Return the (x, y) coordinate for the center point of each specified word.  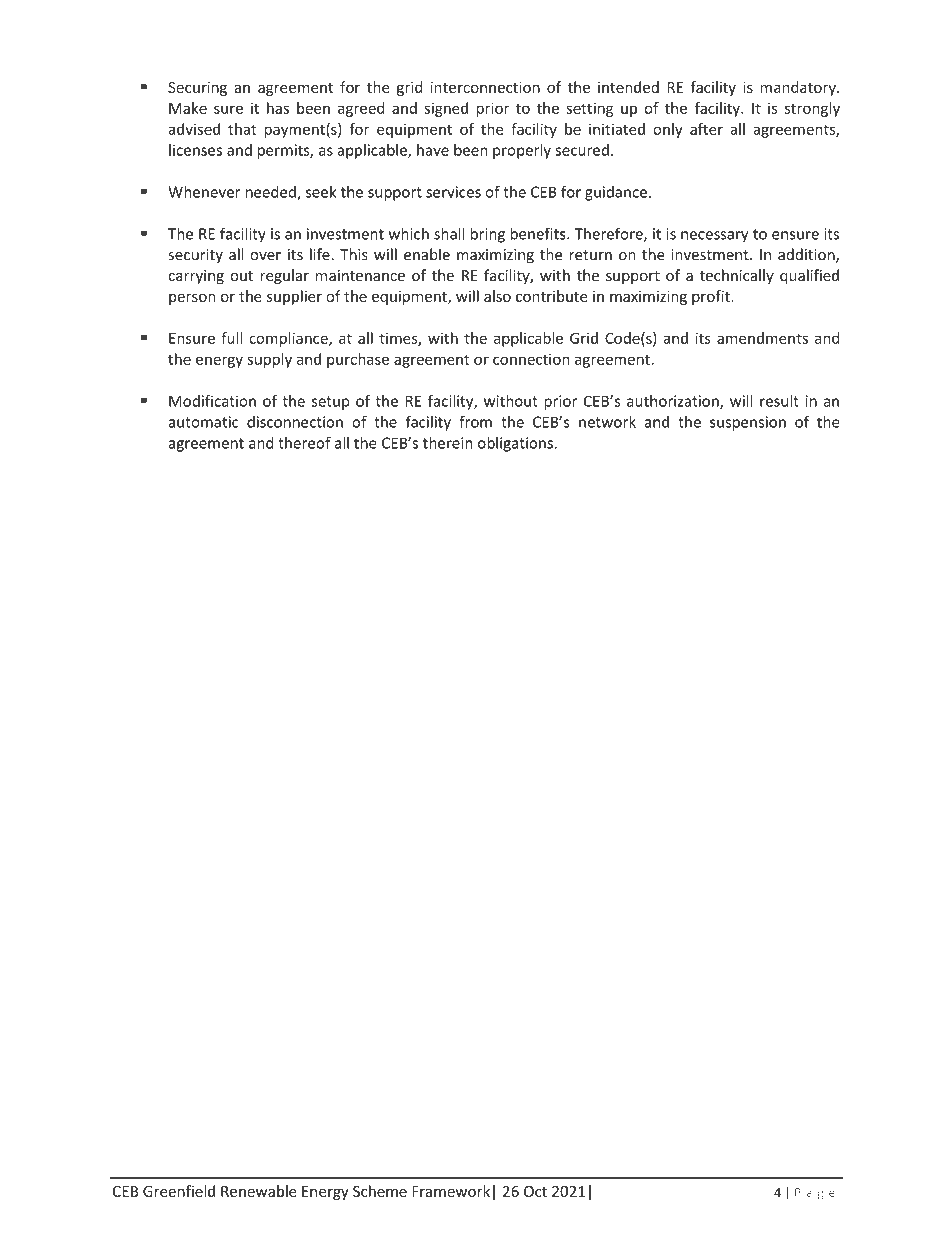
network (607, 422)
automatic (203, 422)
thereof (304, 442)
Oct (535, 1191)
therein (447, 443)
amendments (762, 338)
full (231, 338)
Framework (451, 1191)
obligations (516, 444)
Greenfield (179, 1191)
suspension (748, 423)
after (706, 129)
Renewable (259, 1191)
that (242, 129)
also (497, 296)
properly (522, 151)
